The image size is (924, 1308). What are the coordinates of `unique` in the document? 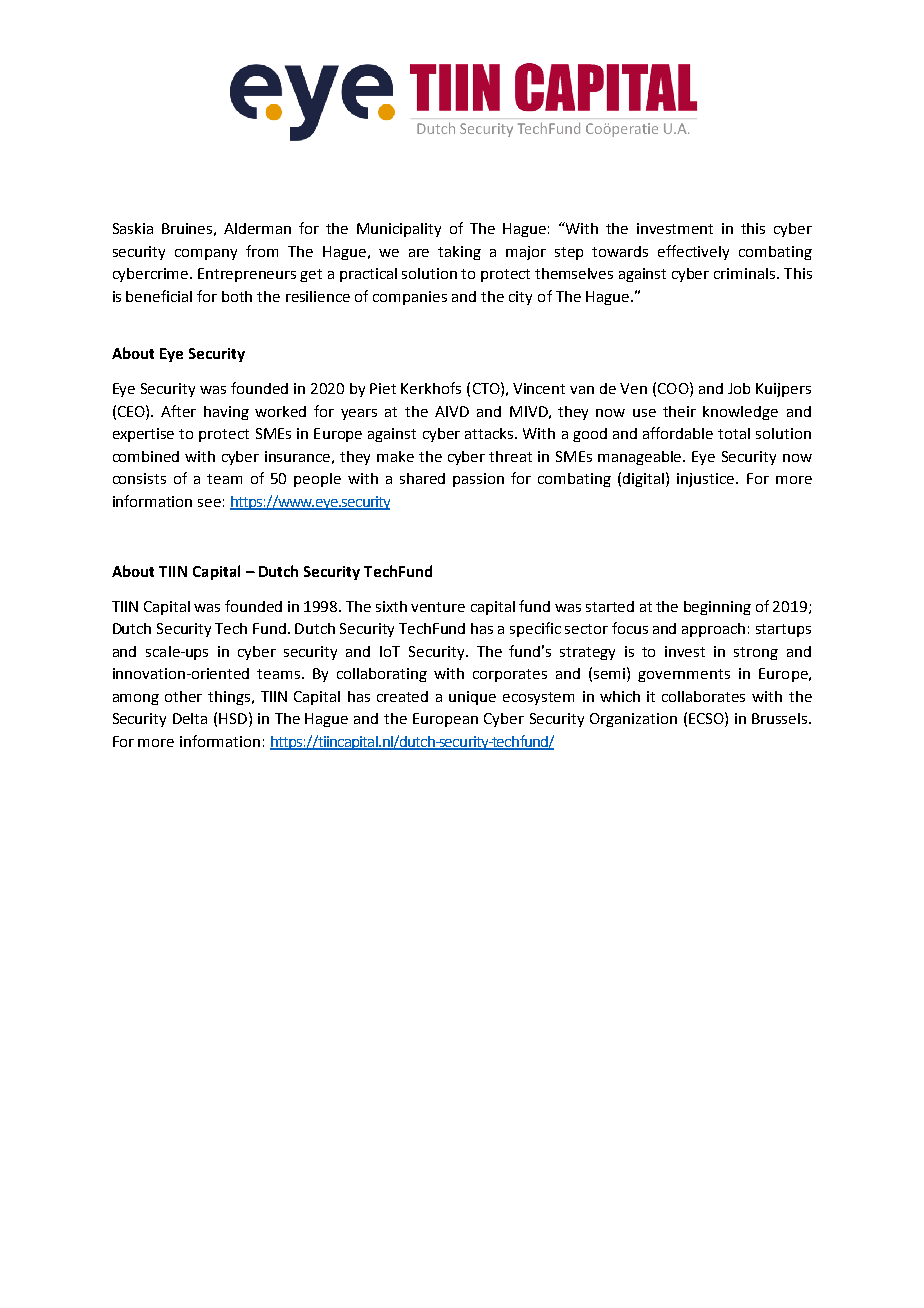 It's located at (472, 698).
